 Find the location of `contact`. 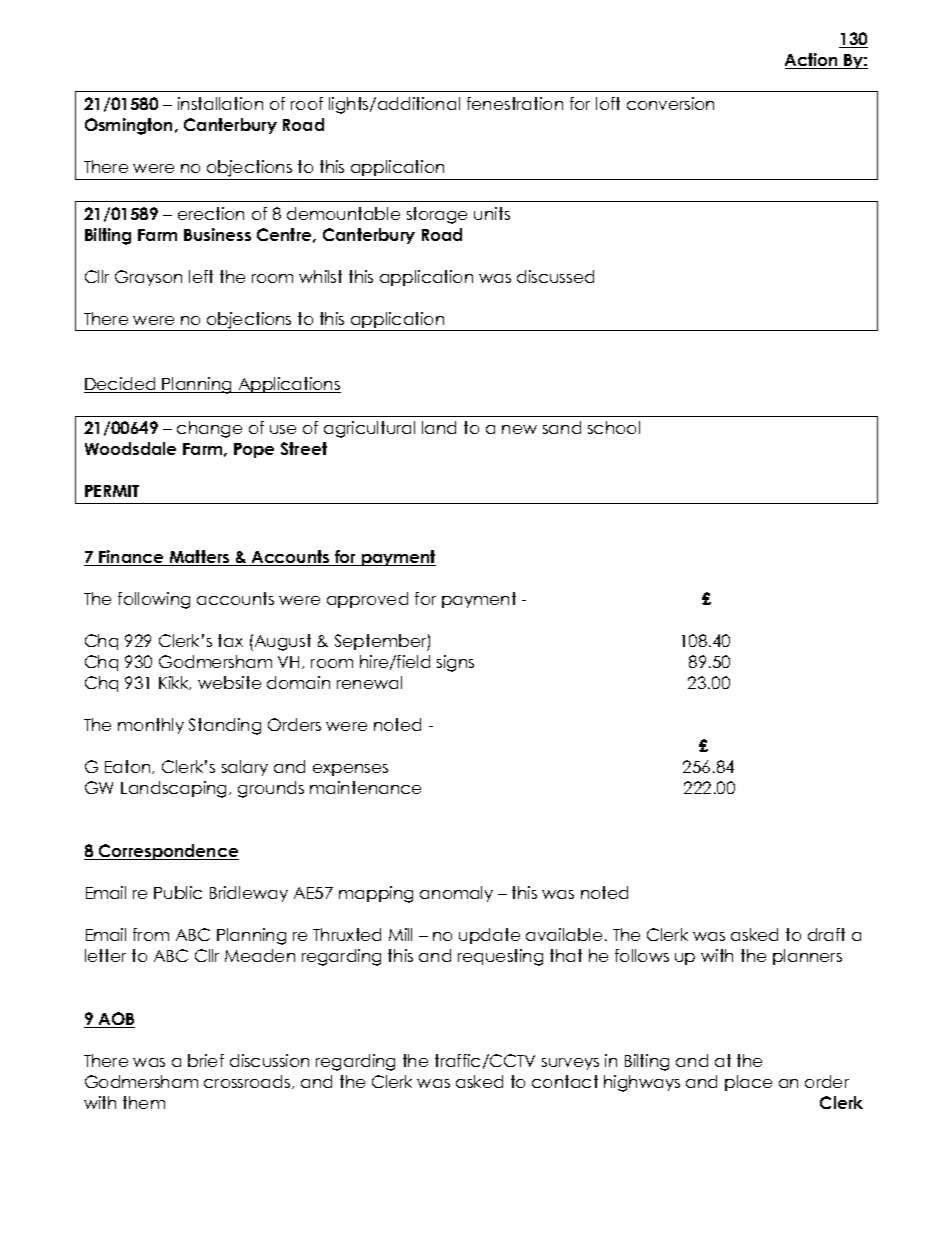

contact is located at coordinates (565, 1081).
